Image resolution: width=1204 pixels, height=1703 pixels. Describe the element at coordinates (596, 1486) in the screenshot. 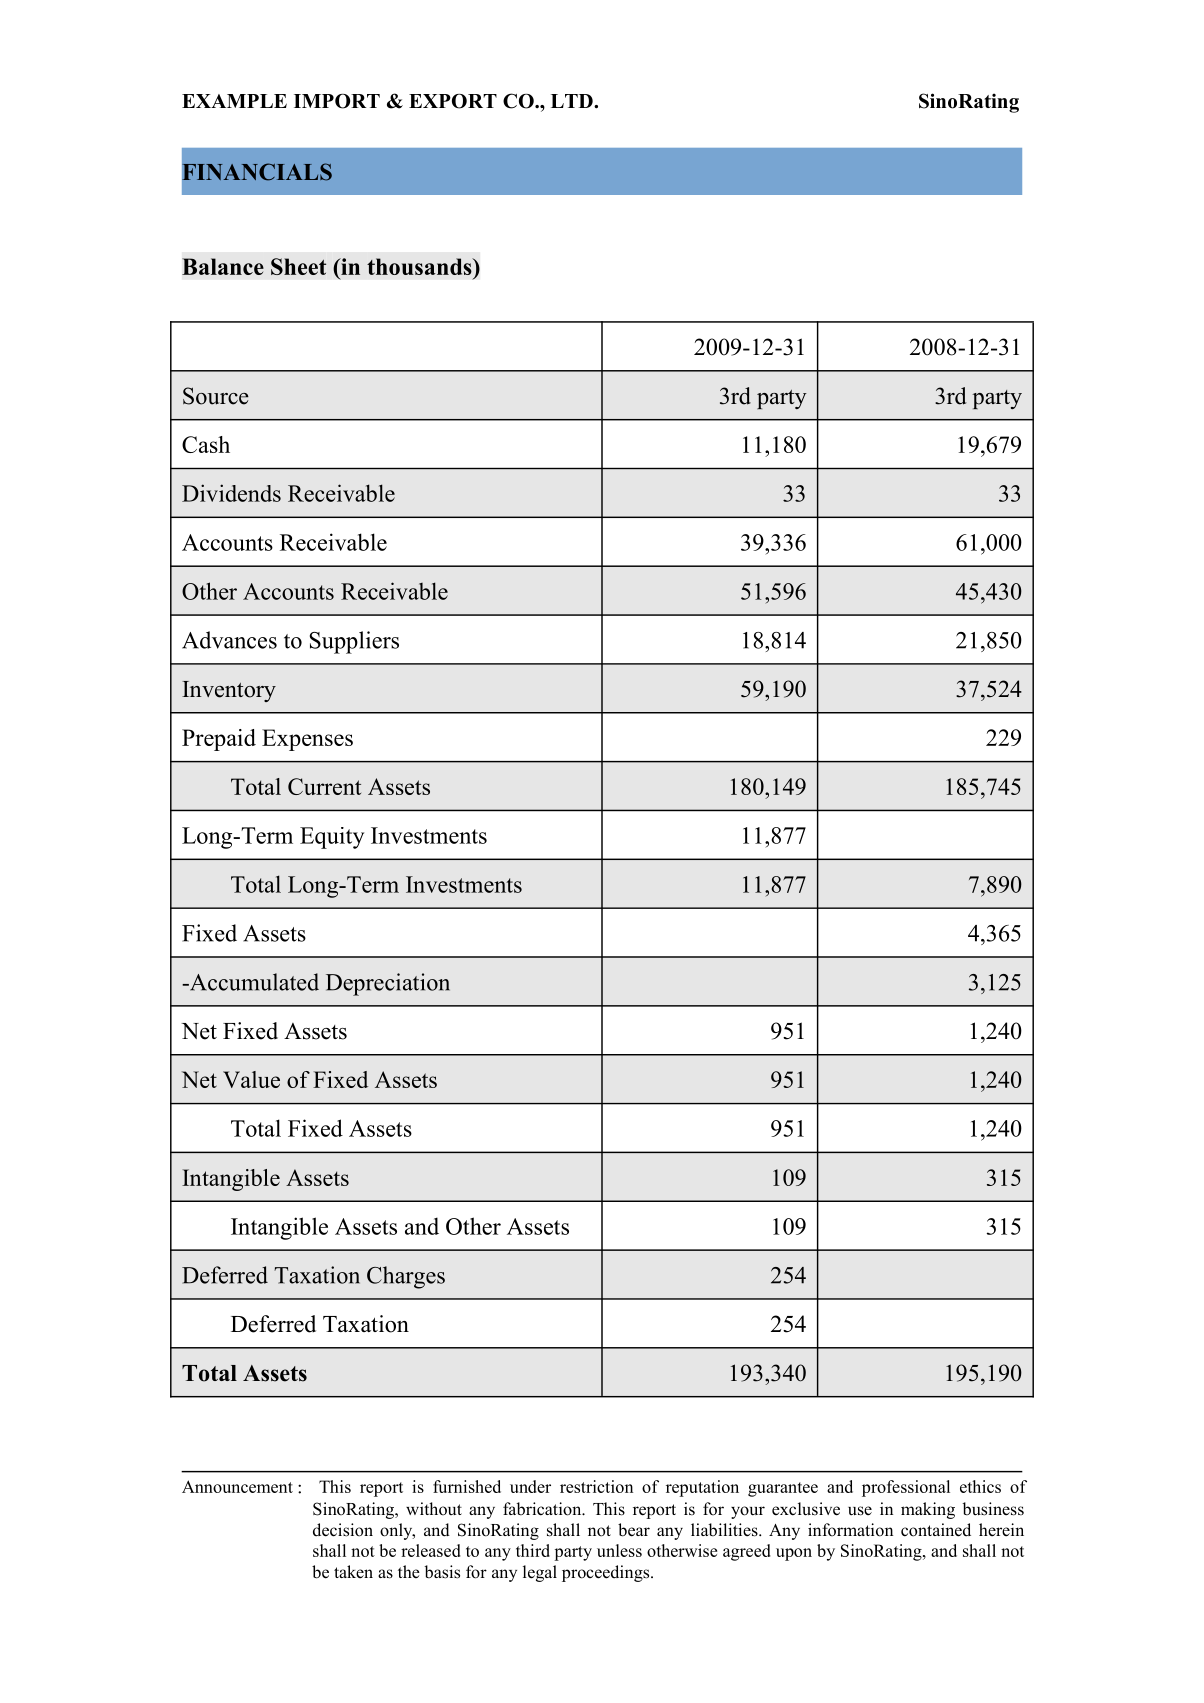

I see `restriction` at that location.
